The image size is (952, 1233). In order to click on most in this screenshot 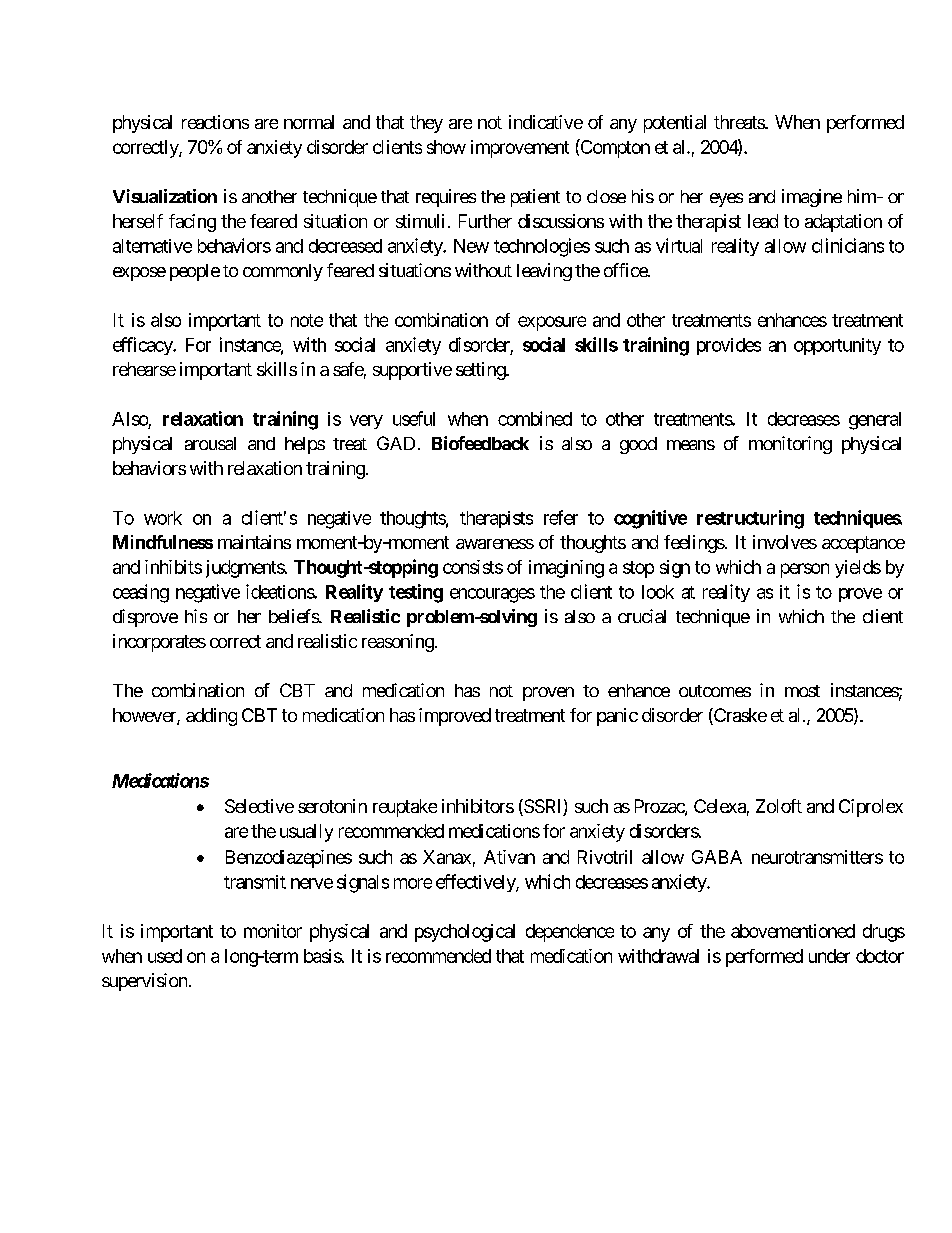, I will do `click(802, 691)`.
